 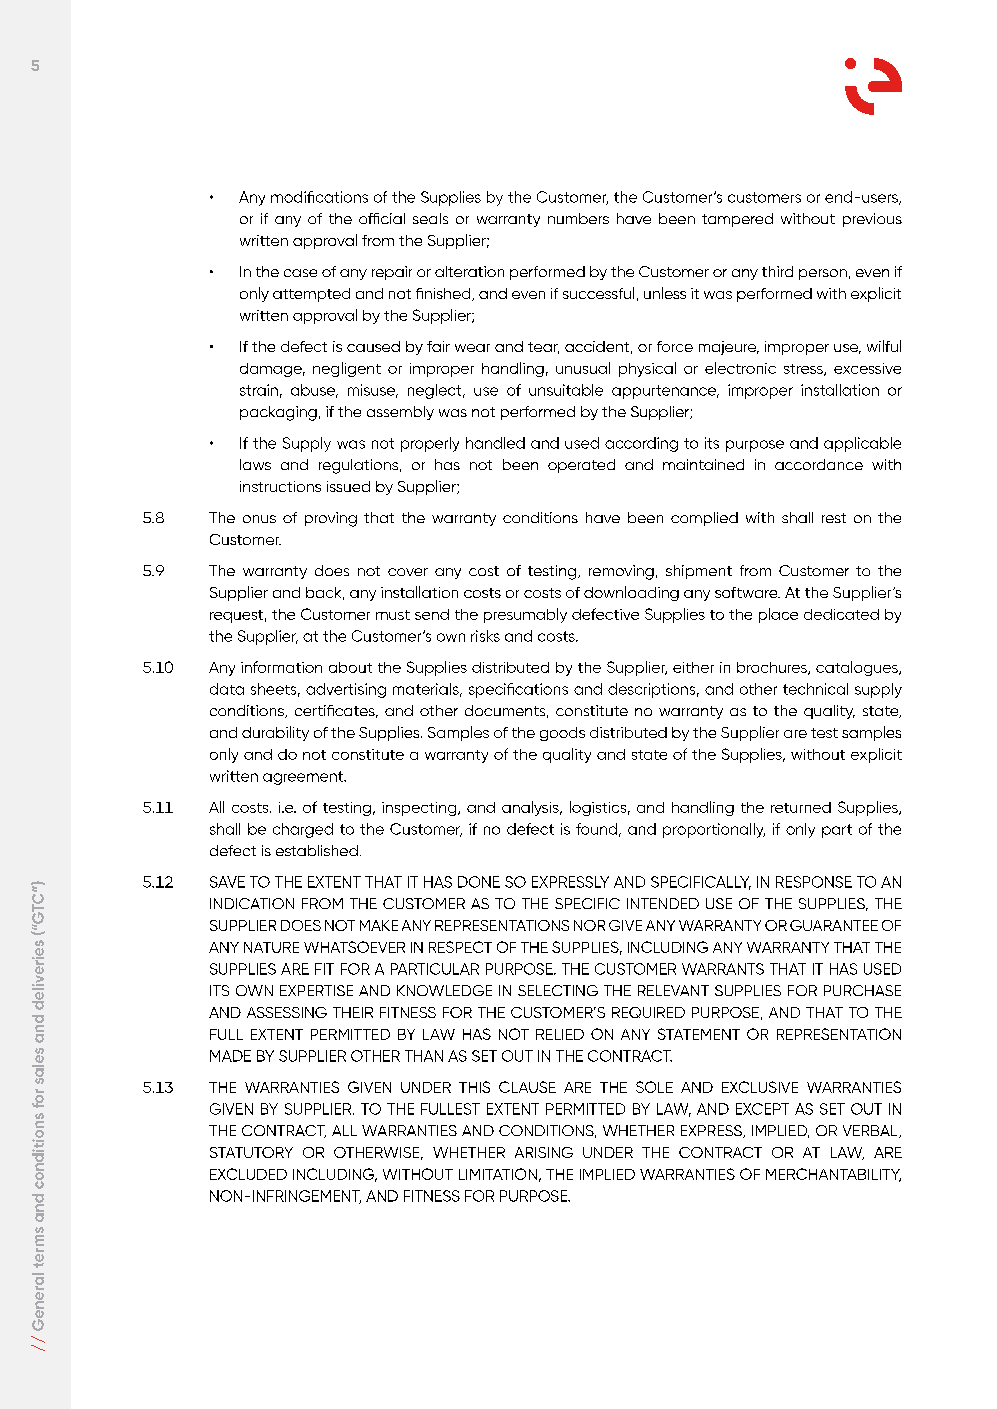 I want to click on modifications, so click(x=319, y=197).
